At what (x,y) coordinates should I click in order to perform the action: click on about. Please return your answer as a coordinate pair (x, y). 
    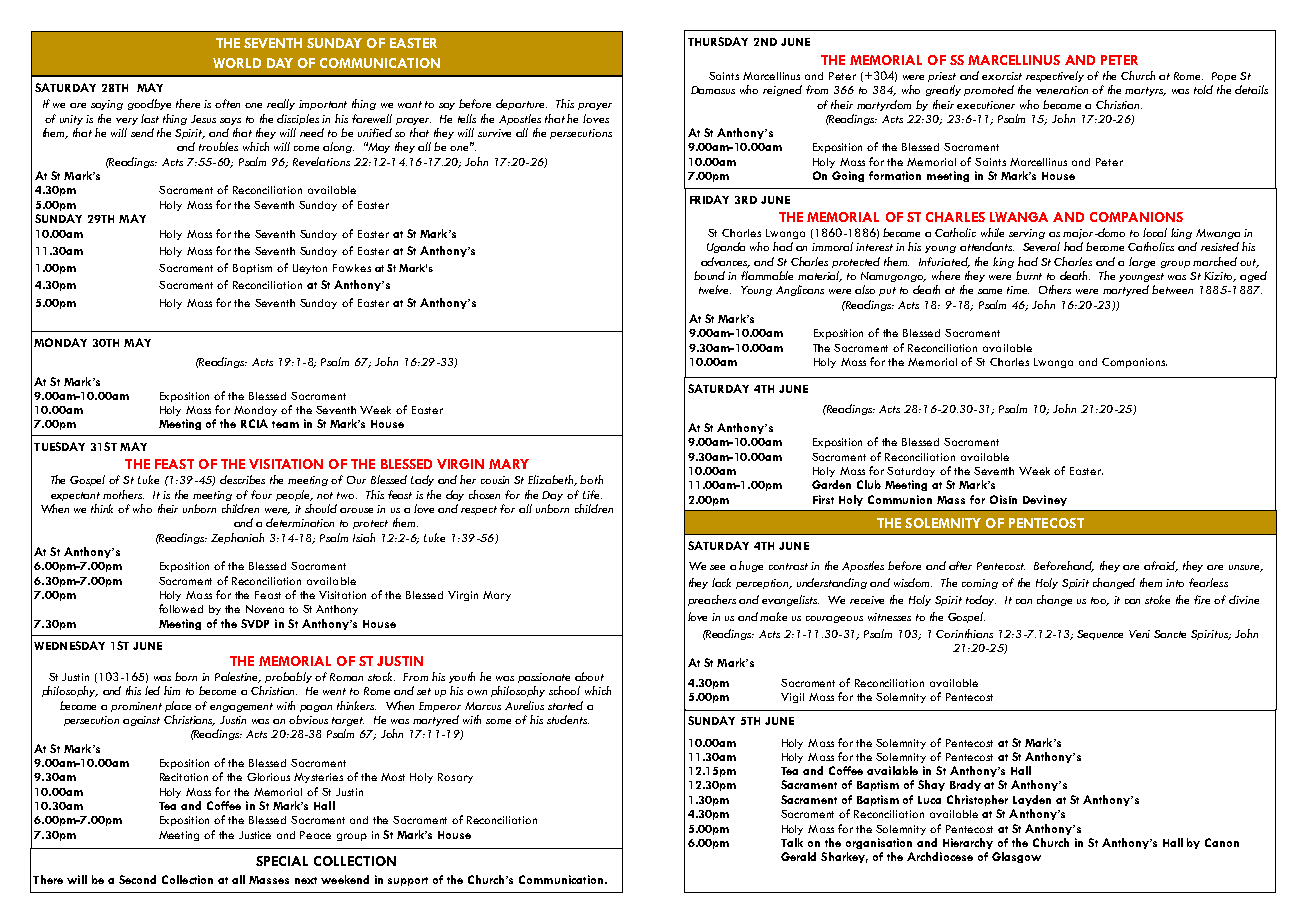
    Looking at the image, I should click on (589, 676).
